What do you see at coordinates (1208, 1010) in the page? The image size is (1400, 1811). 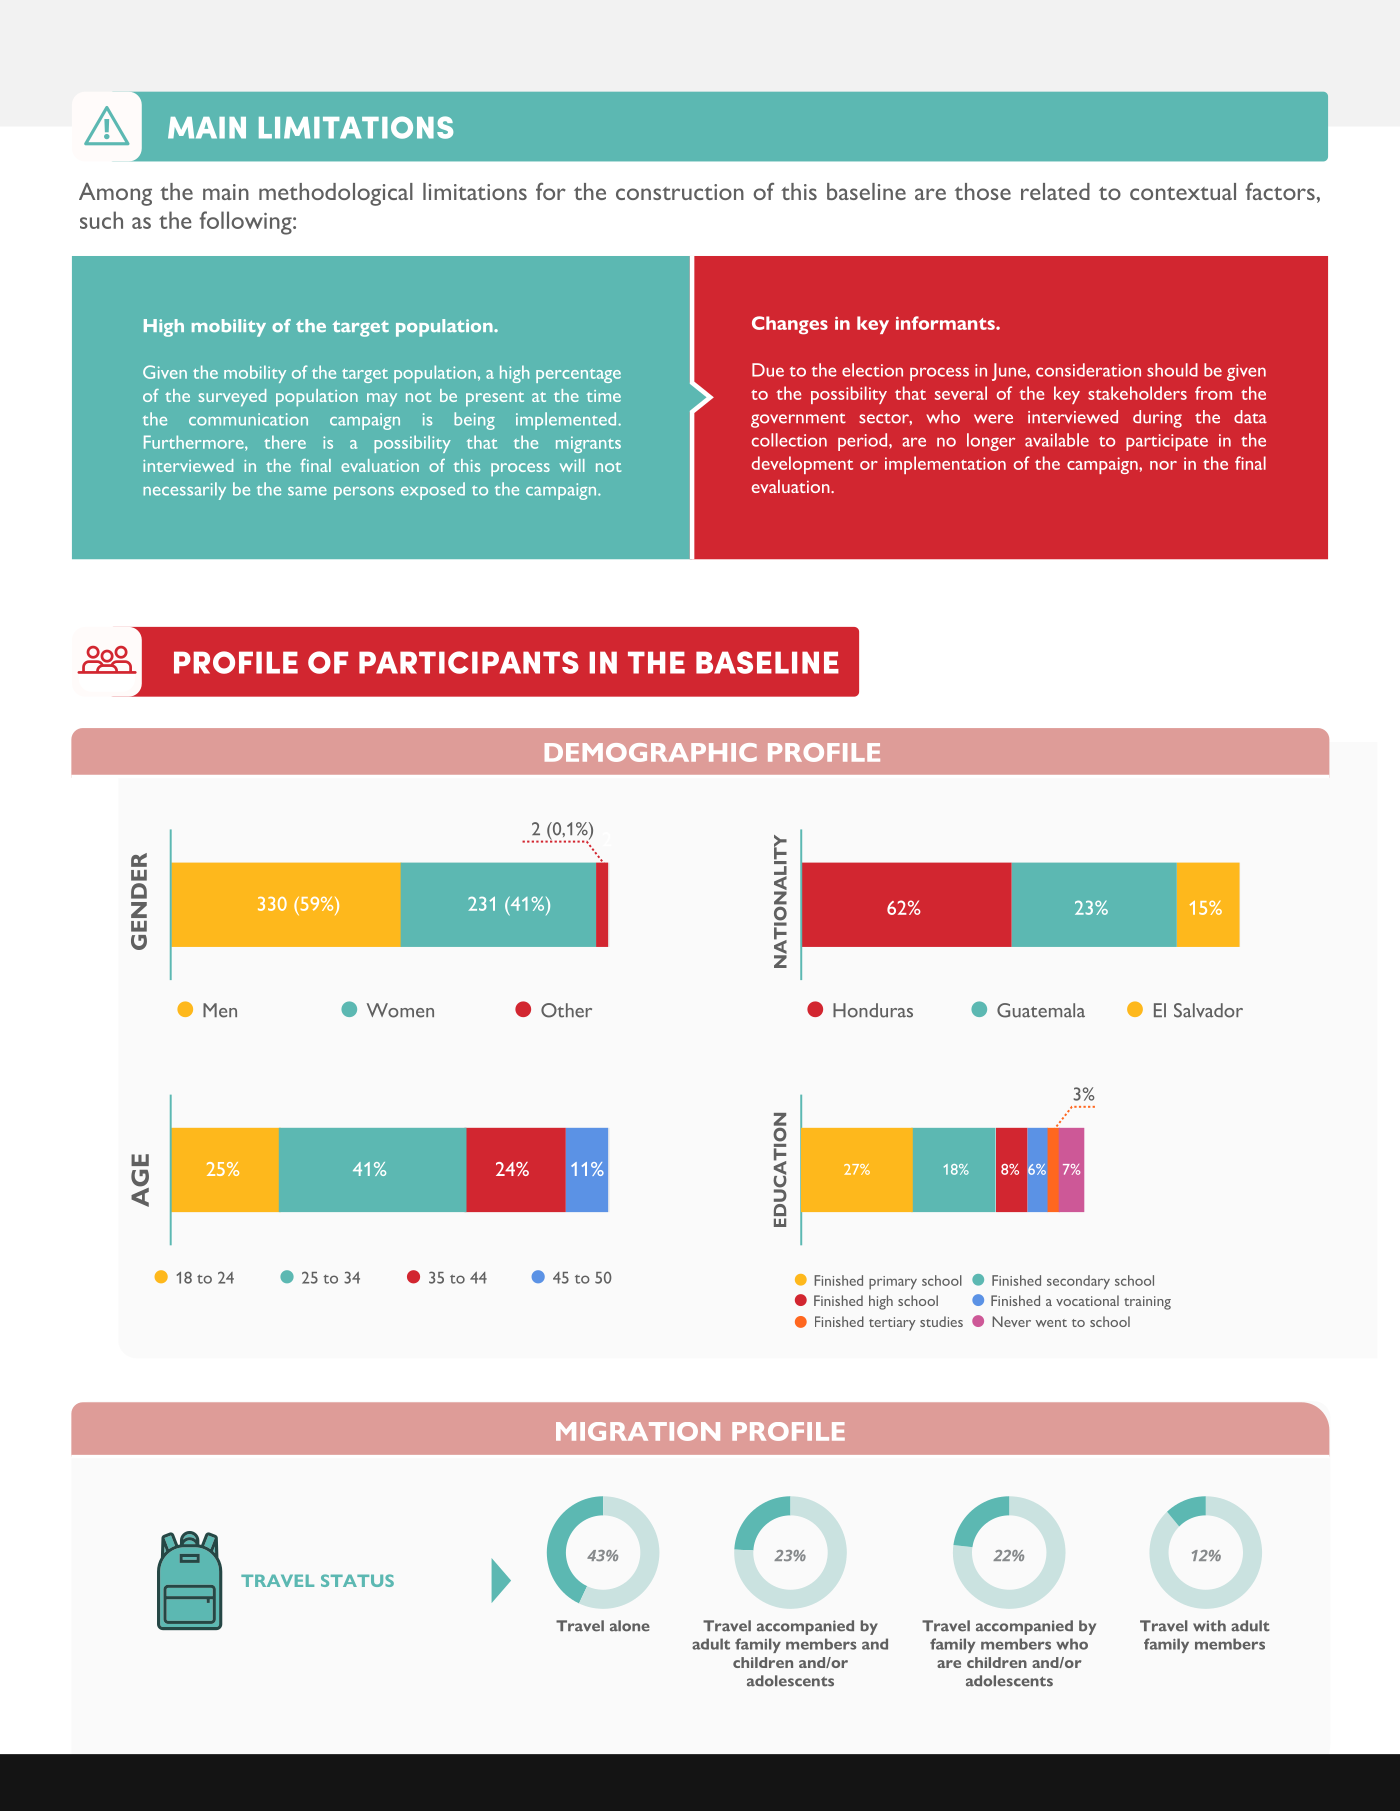 I see `Salvador` at bounding box center [1208, 1010].
